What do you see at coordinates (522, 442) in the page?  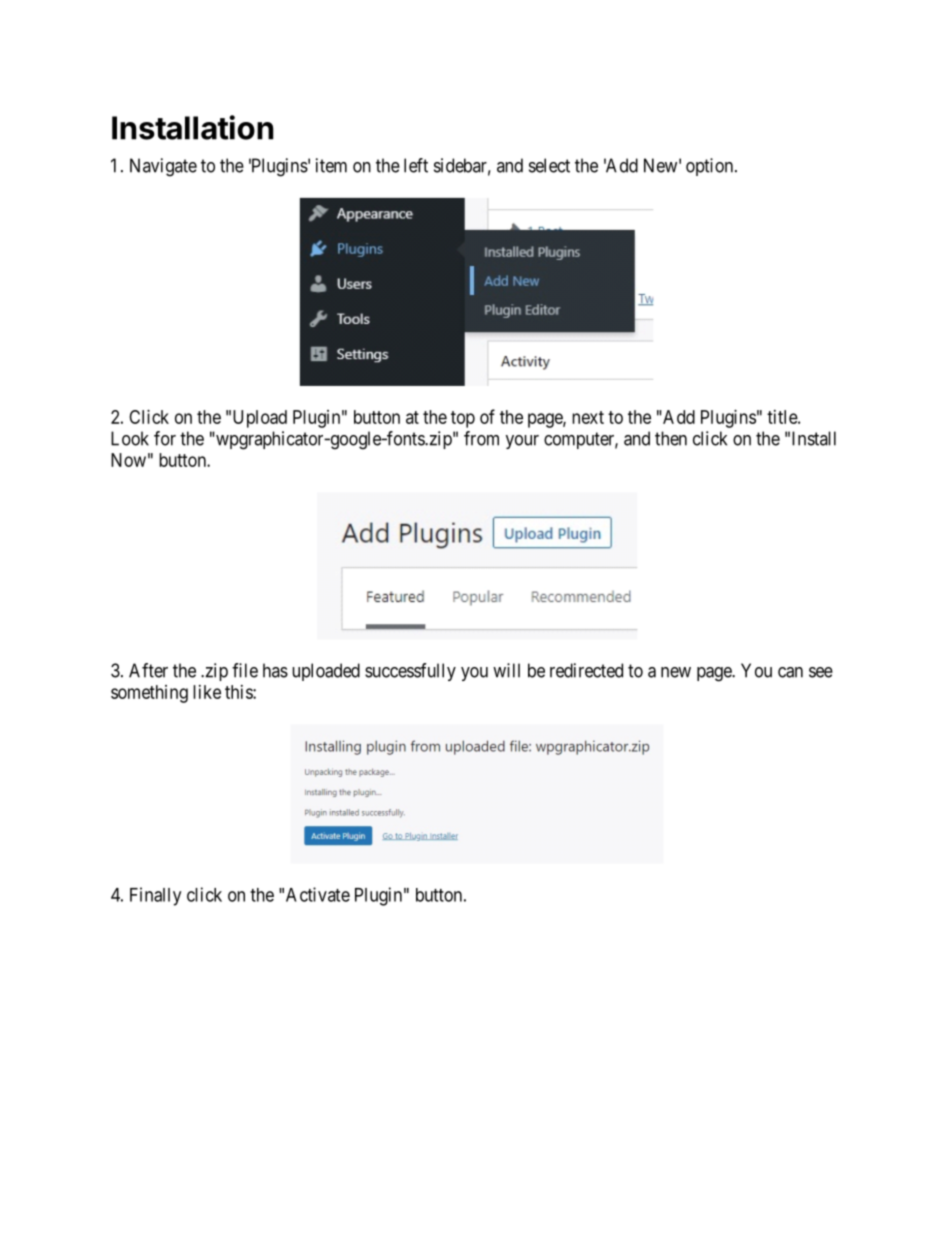 I see `your` at bounding box center [522, 442].
